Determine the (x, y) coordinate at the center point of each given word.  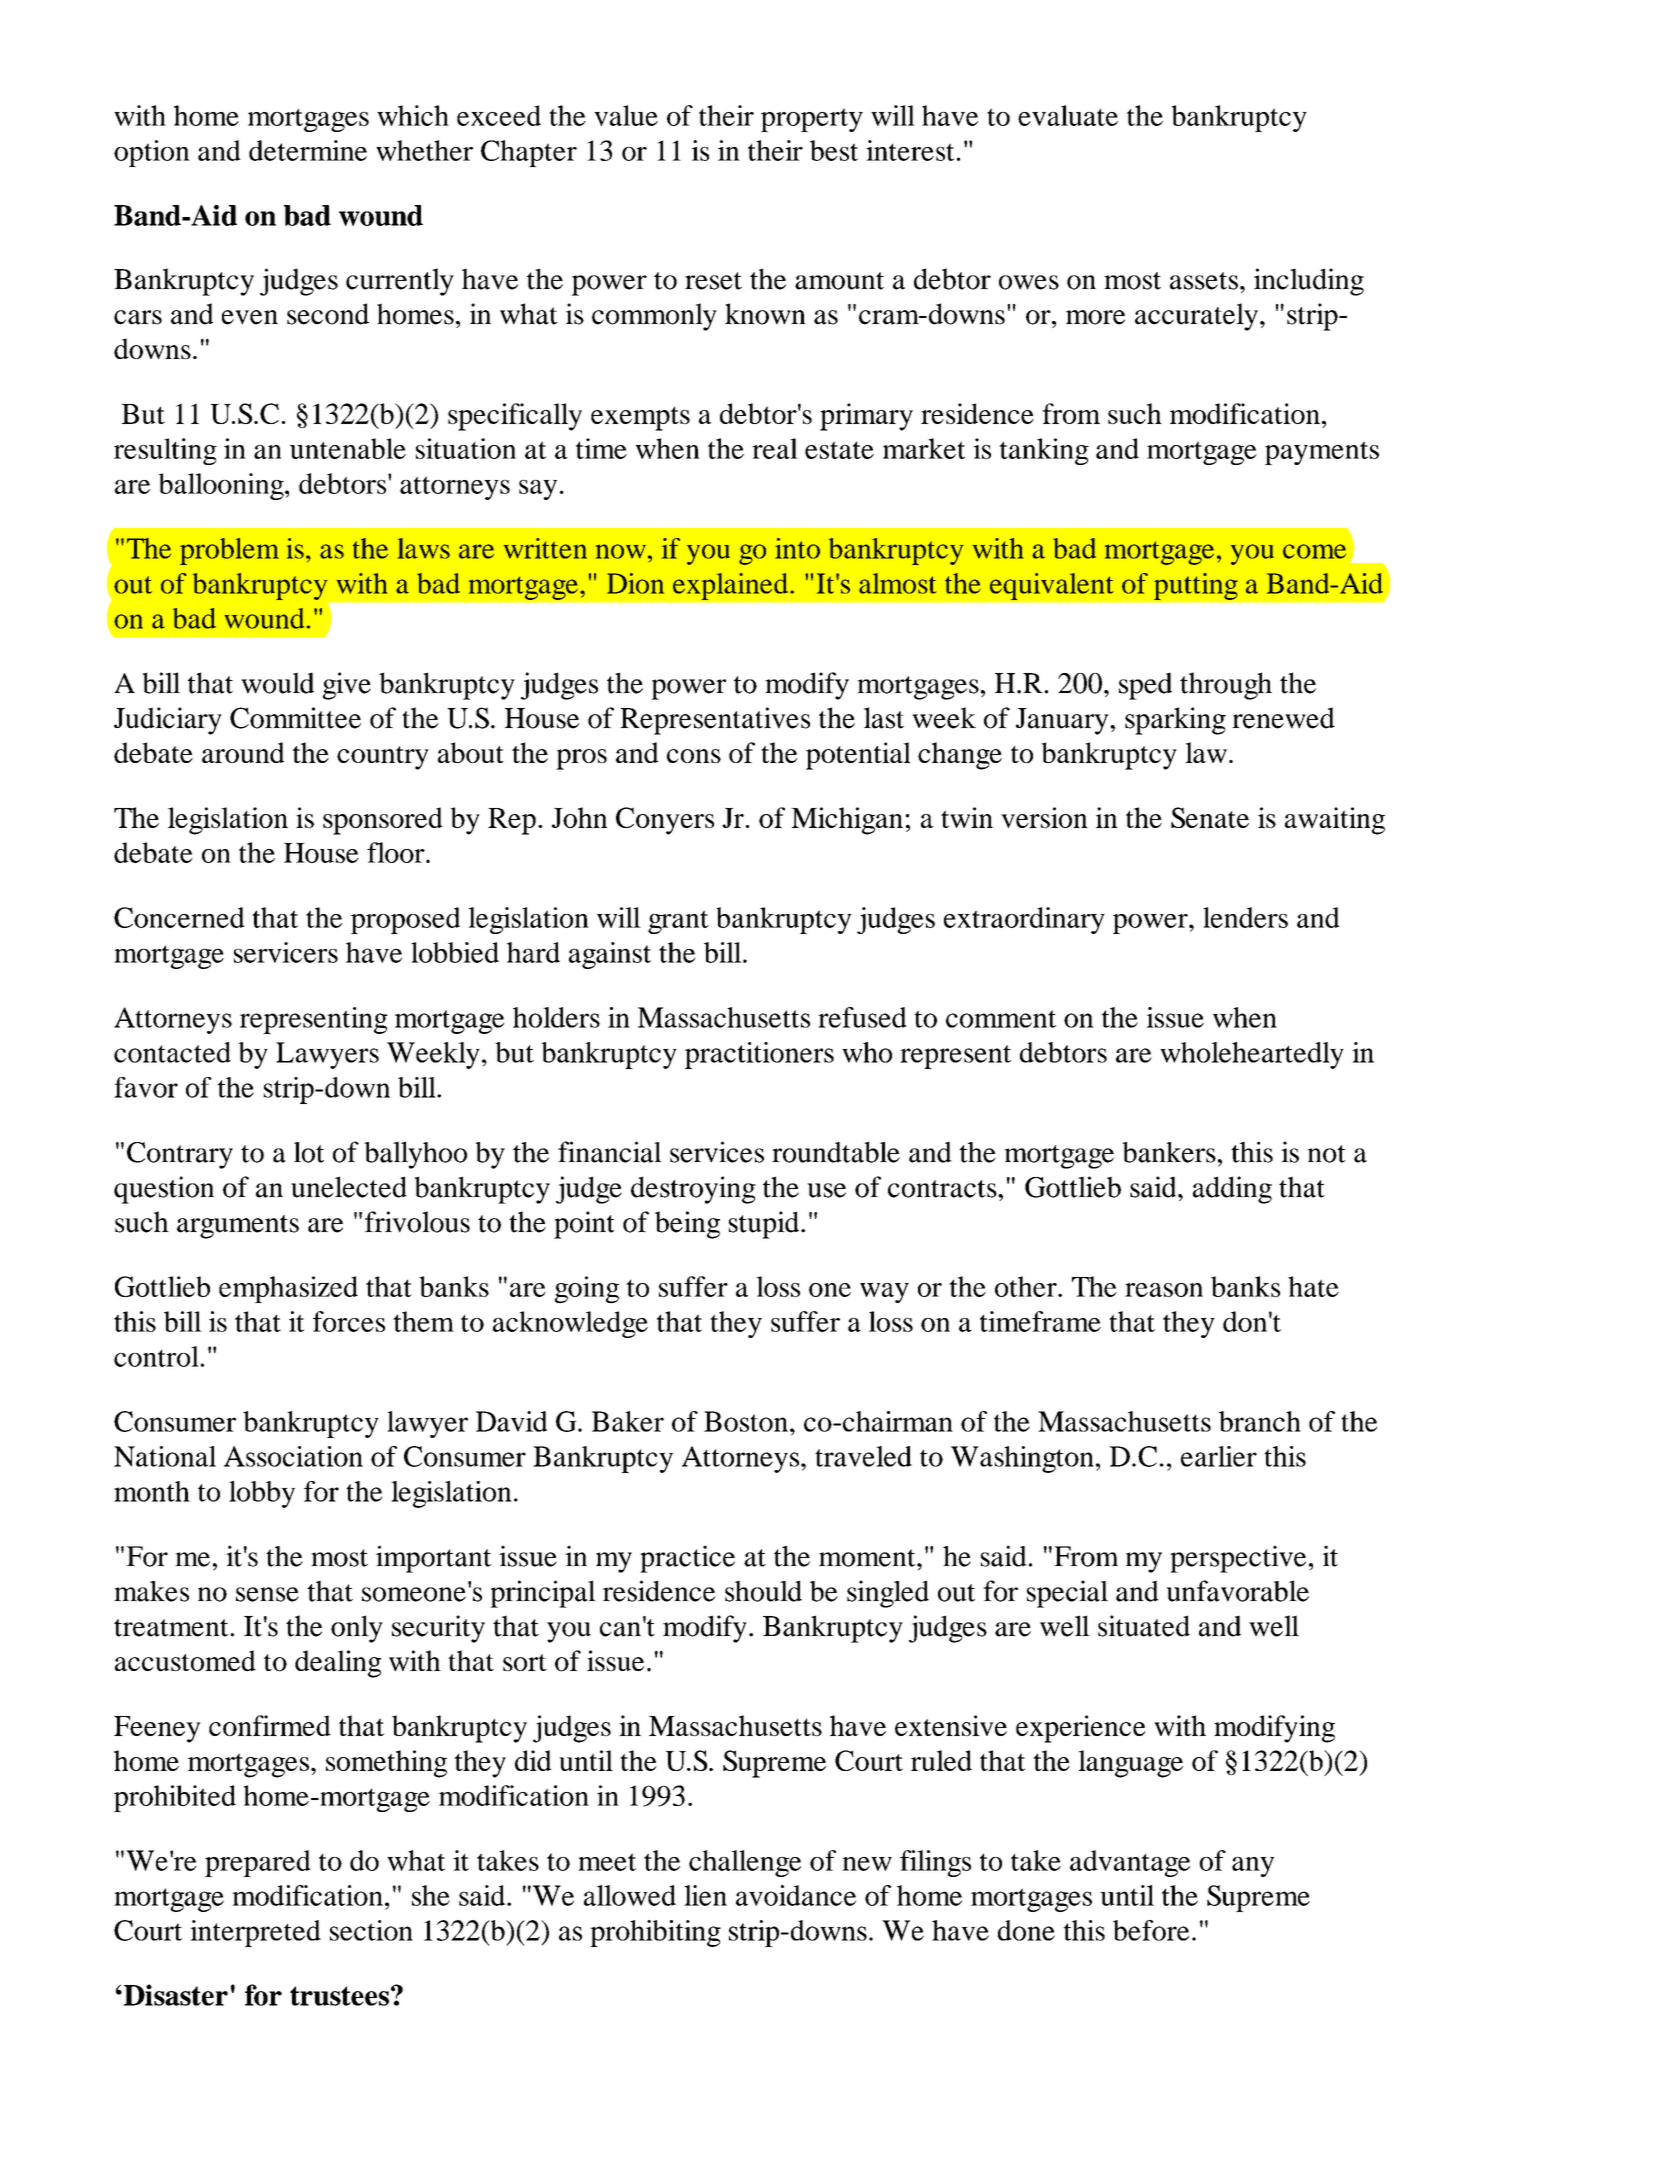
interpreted (255, 1933)
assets (1204, 281)
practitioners (759, 1055)
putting (1196, 586)
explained (732, 586)
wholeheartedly (1252, 1055)
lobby (262, 1494)
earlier (1219, 1456)
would (277, 683)
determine (308, 150)
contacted (172, 1052)
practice (687, 1559)
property (812, 120)
